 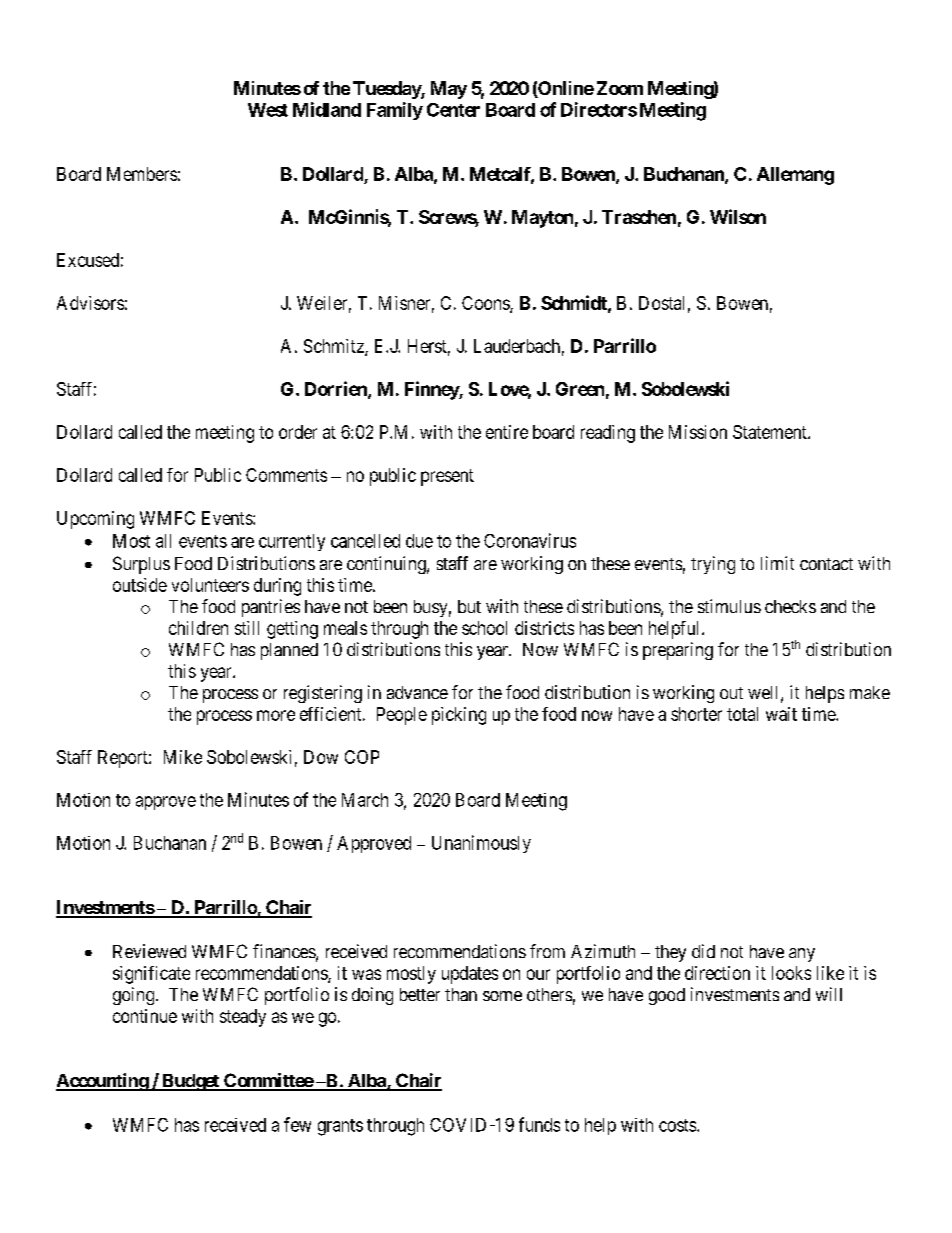 I want to click on school, so click(x=484, y=628).
